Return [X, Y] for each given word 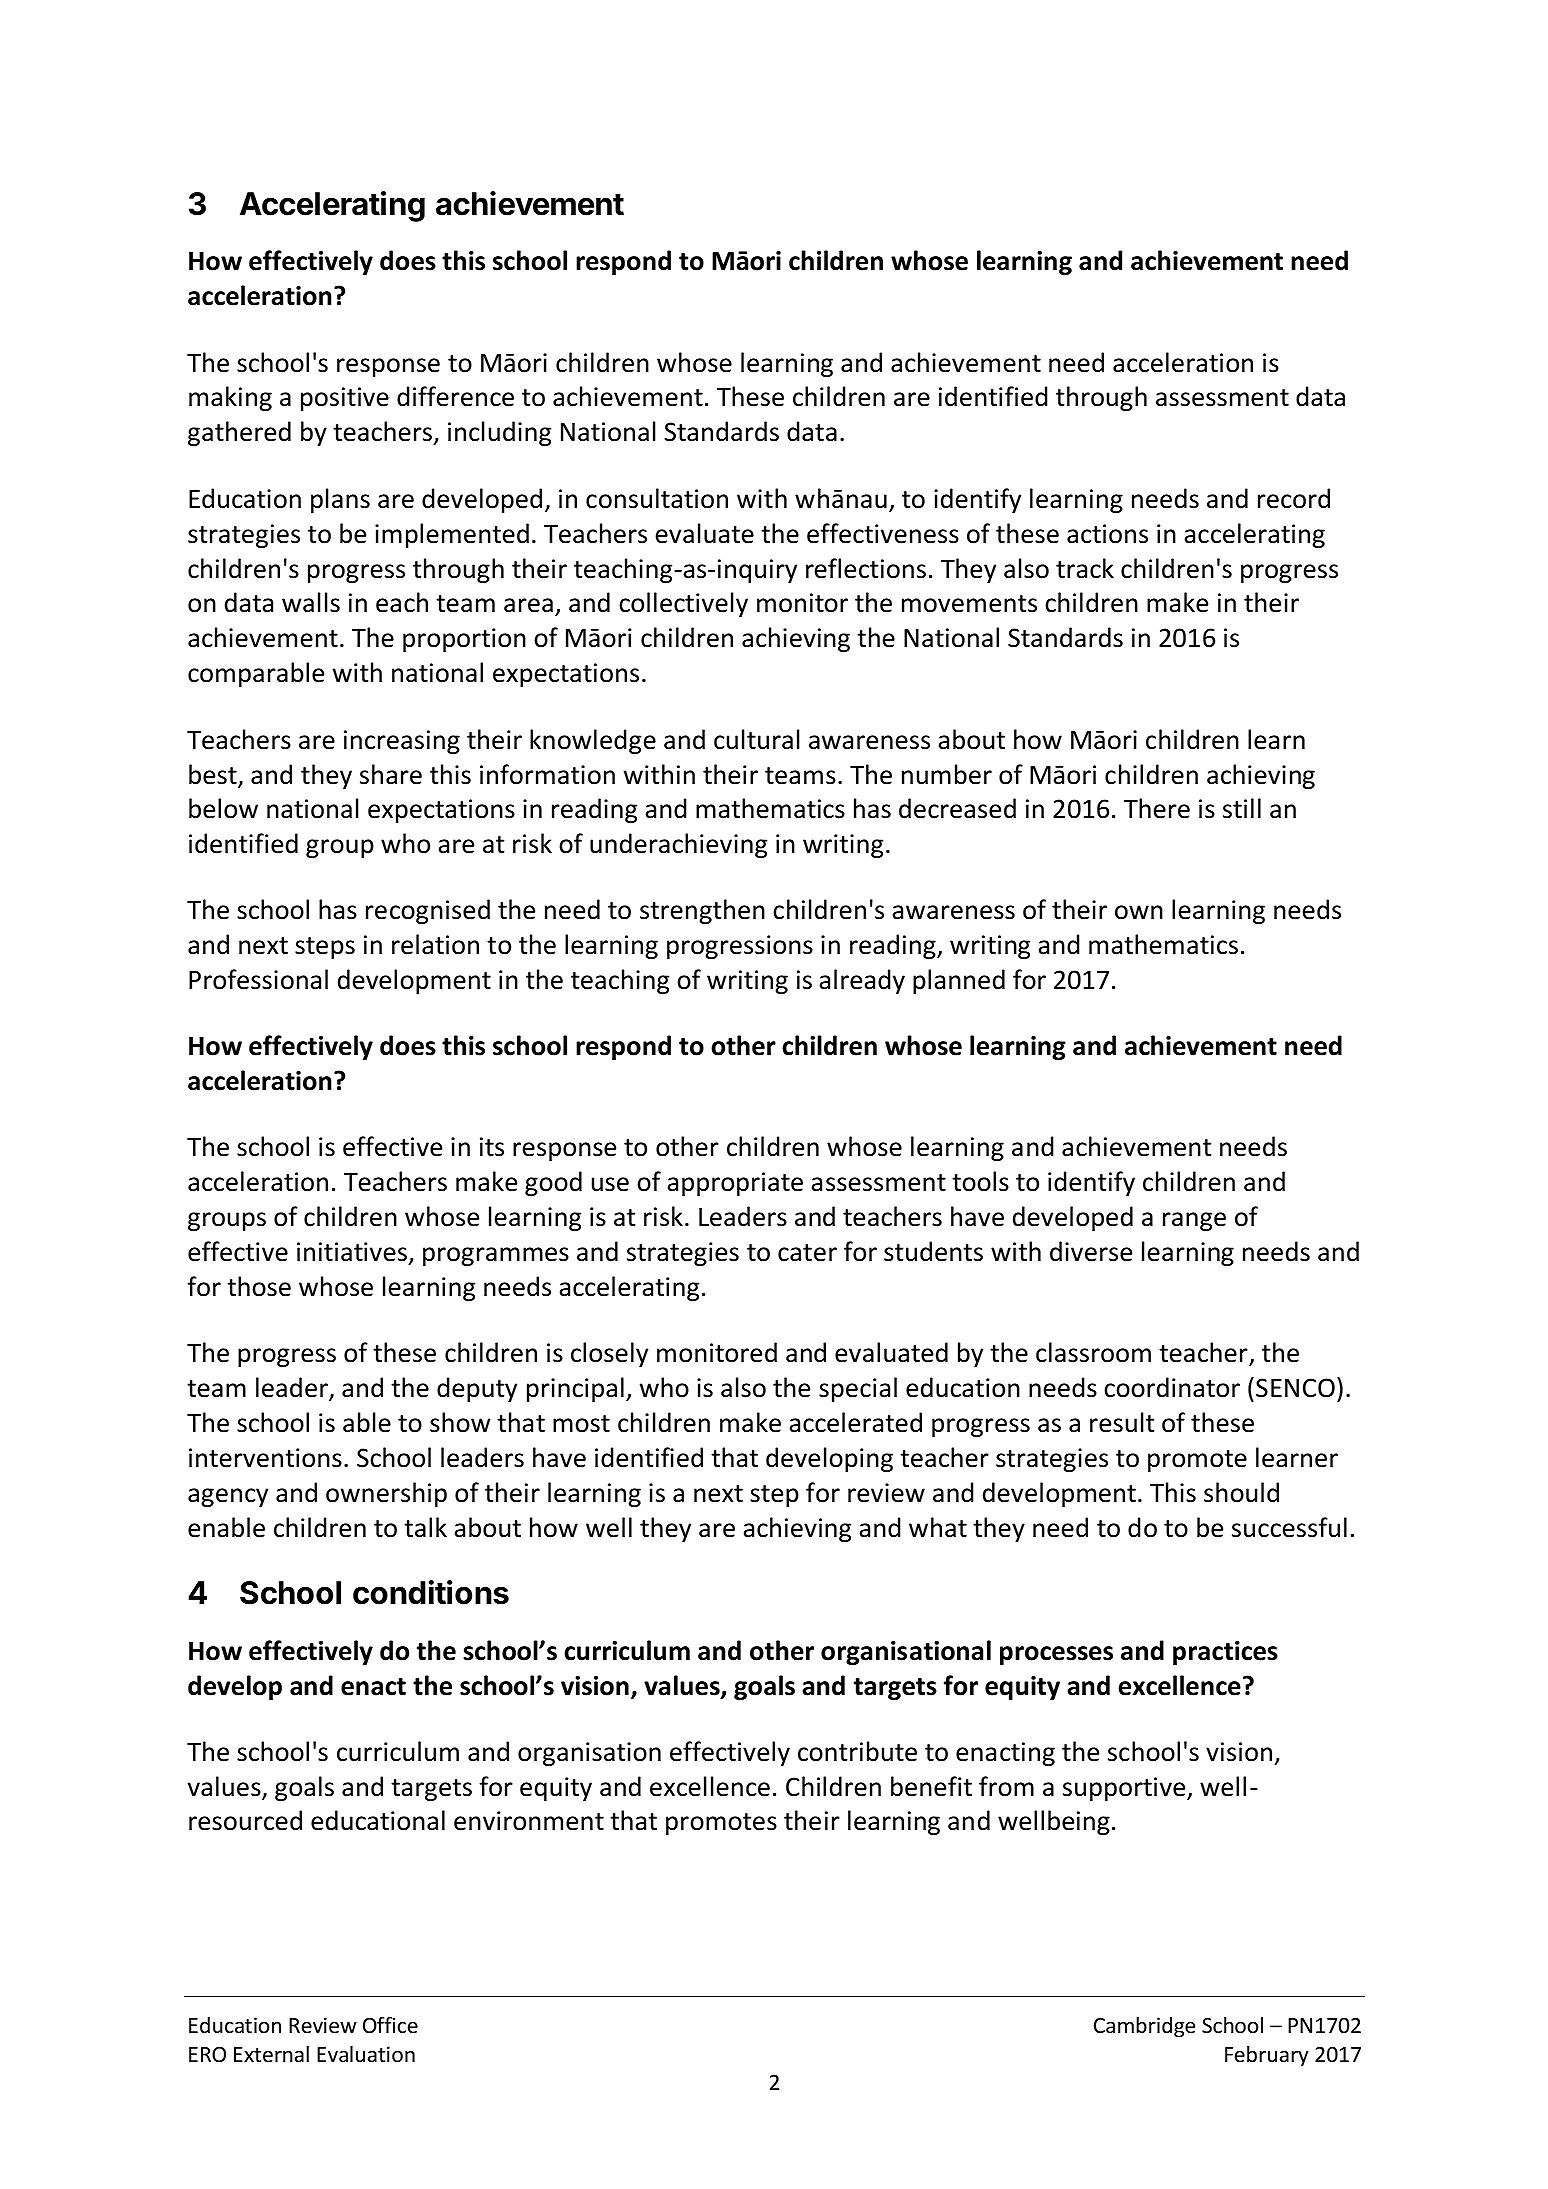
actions [1107, 534]
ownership [386, 1494]
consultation [657, 498]
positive [345, 399]
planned [959, 981]
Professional [258, 979]
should [1241, 1492]
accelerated [855, 1422]
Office [390, 2025]
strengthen [702, 911]
